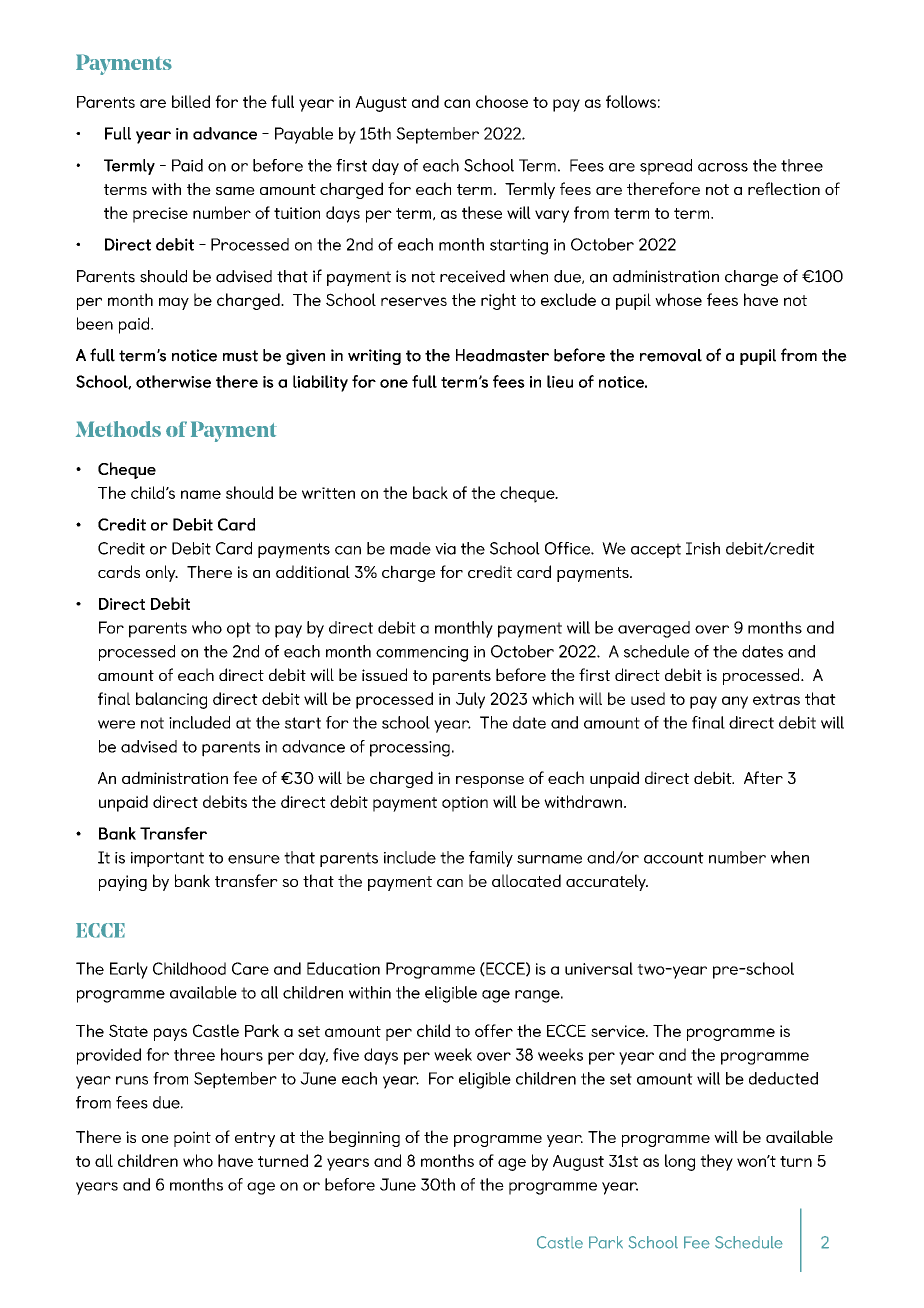 The height and width of the screenshot is (1308, 924). Describe the element at coordinates (671, 355) in the screenshot. I see `removal` at that location.
